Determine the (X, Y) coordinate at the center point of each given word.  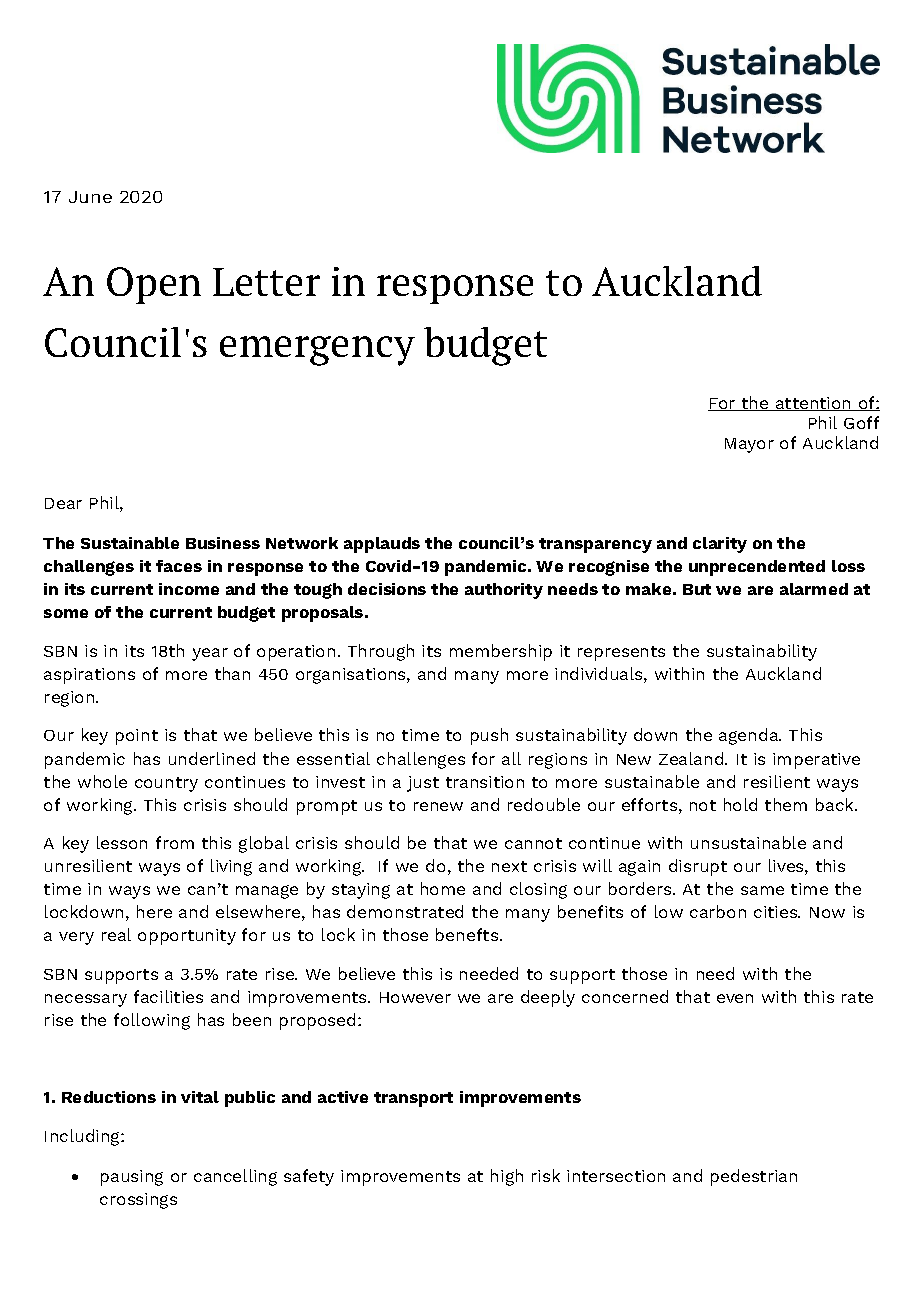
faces (179, 566)
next (509, 866)
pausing (132, 1178)
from (175, 842)
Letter (266, 282)
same (762, 890)
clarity (720, 545)
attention (813, 404)
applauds (382, 545)
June (90, 197)
